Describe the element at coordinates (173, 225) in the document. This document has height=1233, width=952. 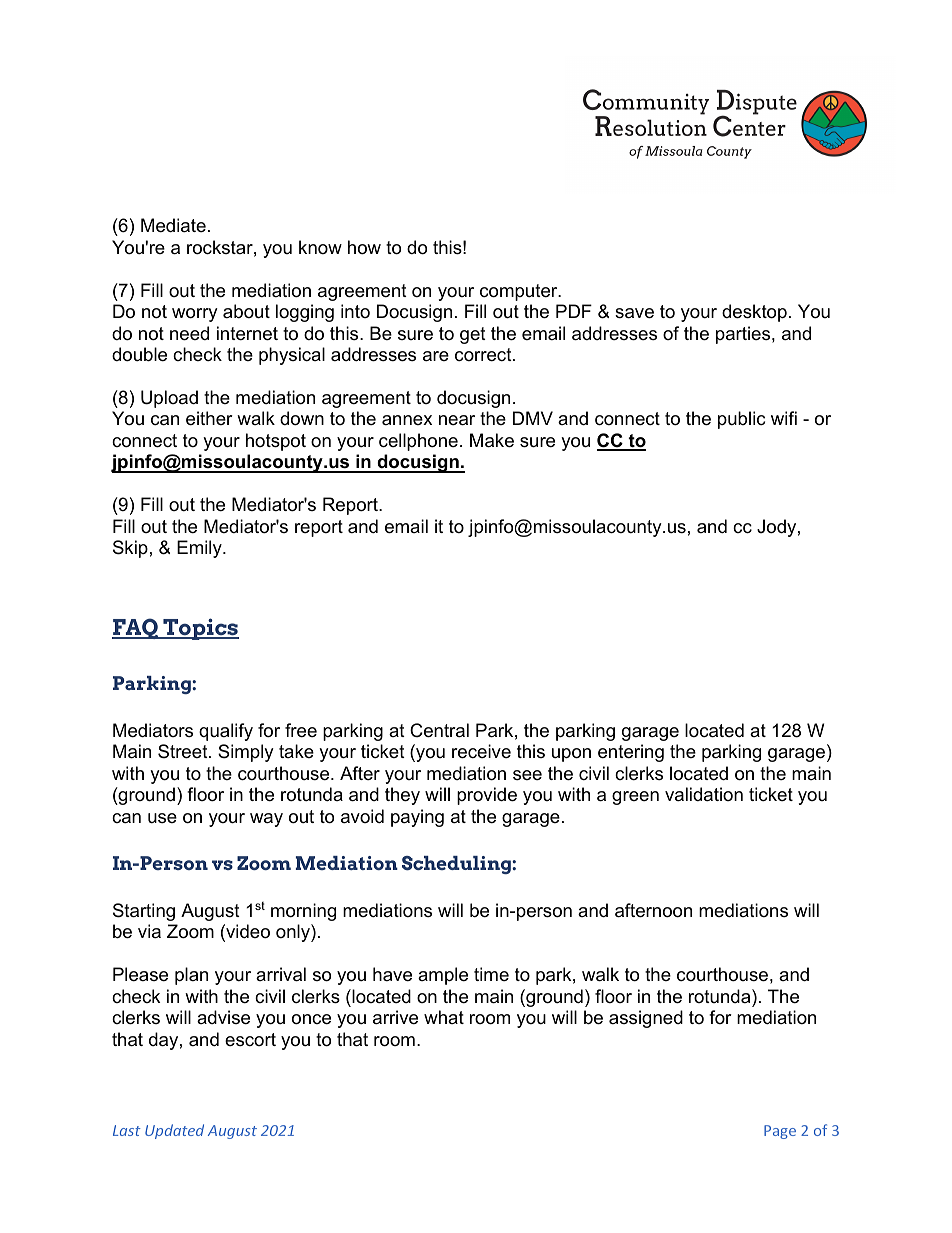
I see `Mediate` at that location.
